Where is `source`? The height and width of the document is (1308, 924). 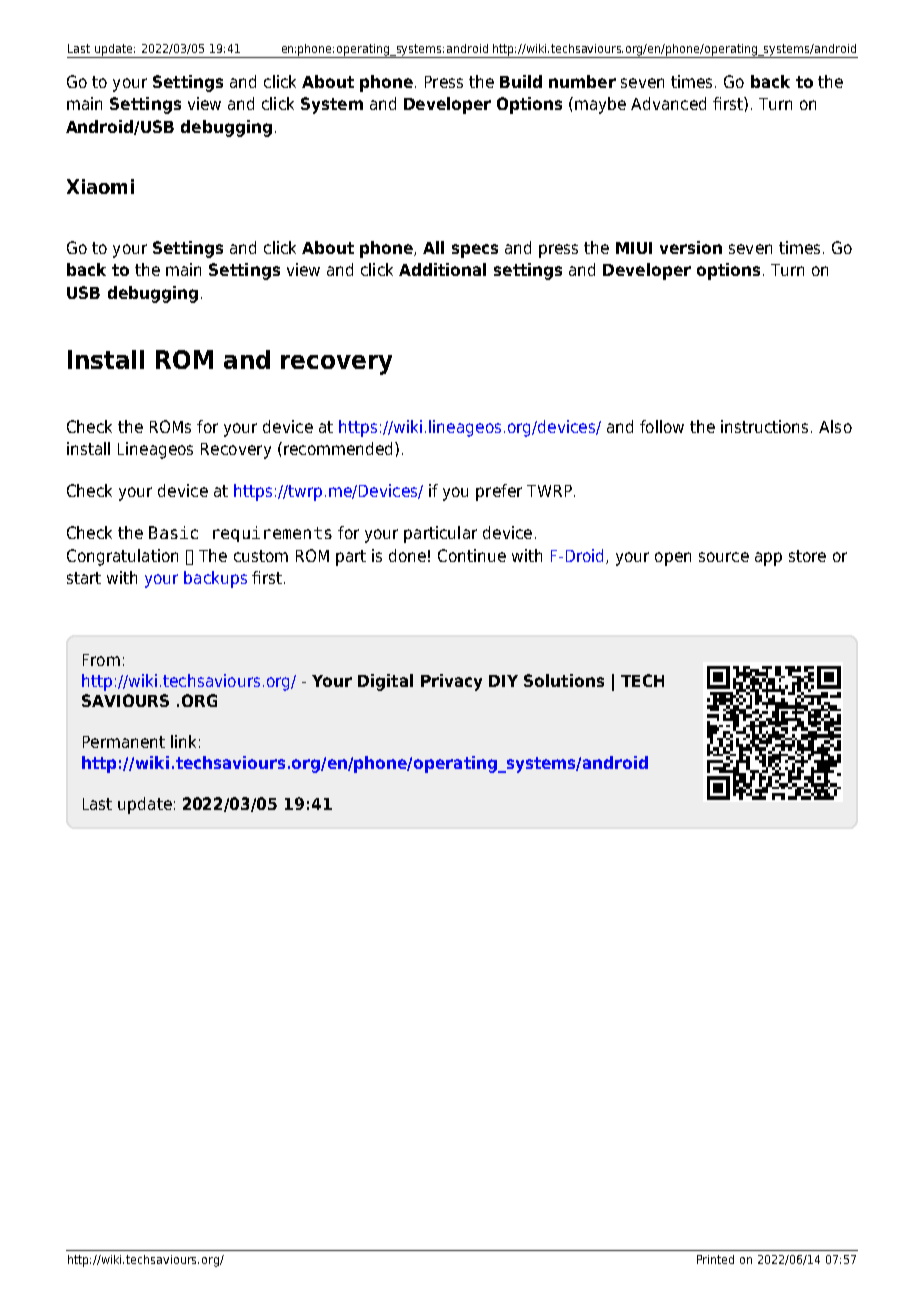 source is located at coordinates (724, 557).
